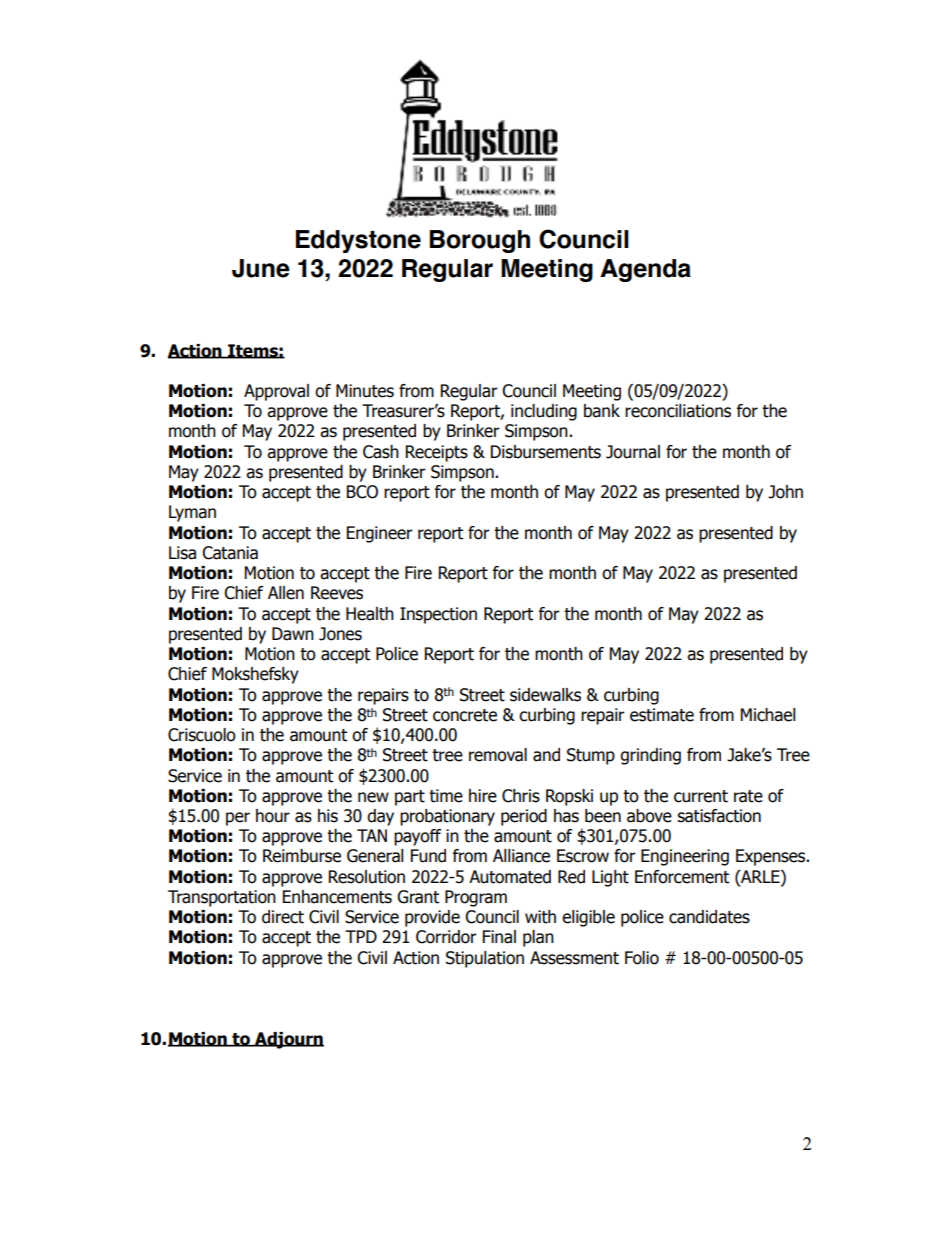 This image has width=952, height=1233. Describe the element at coordinates (633, 452) in the image. I see `Journal` at that location.
